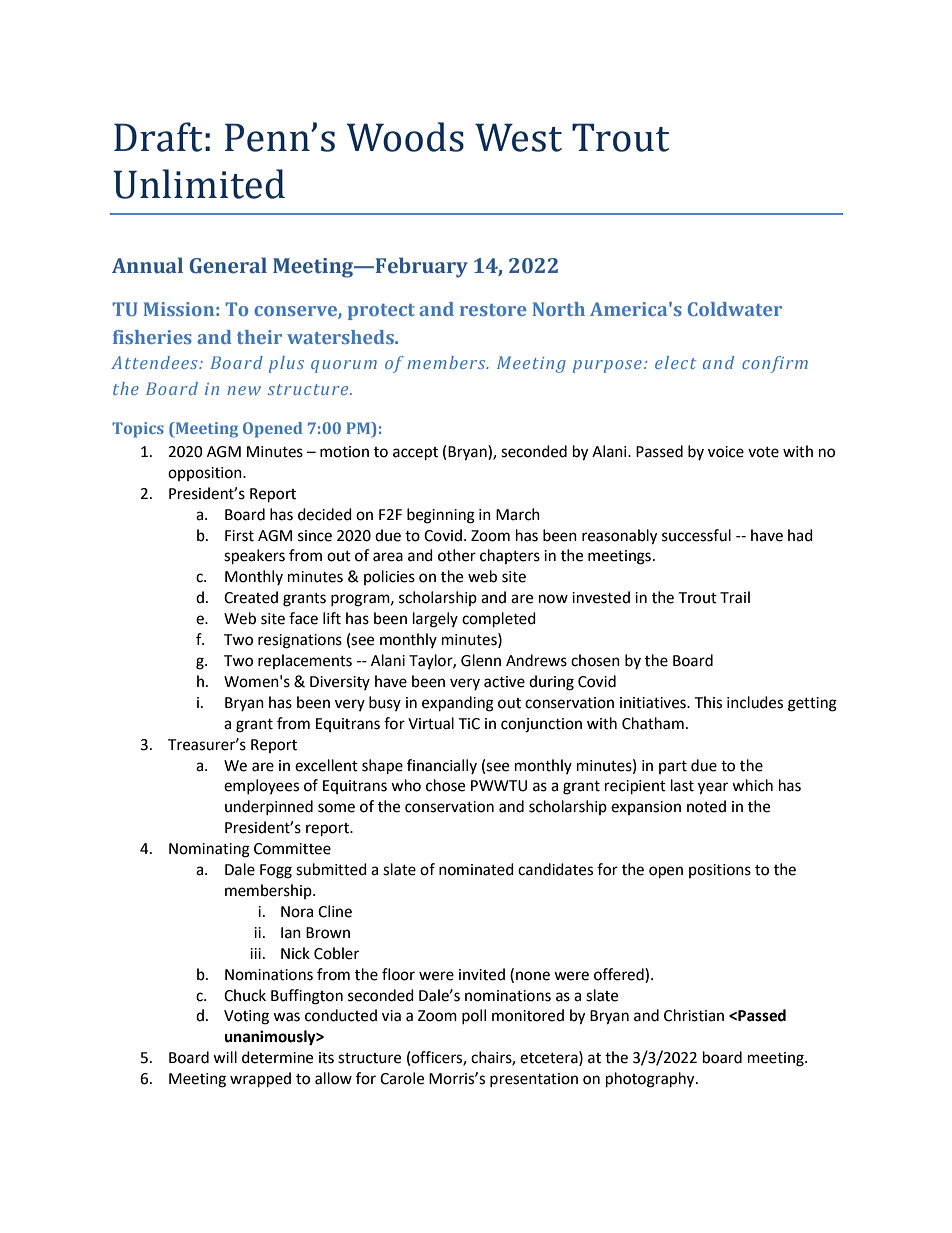 This screenshot has height=1233, width=952. What do you see at coordinates (442, 766) in the screenshot?
I see `financially` at bounding box center [442, 766].
